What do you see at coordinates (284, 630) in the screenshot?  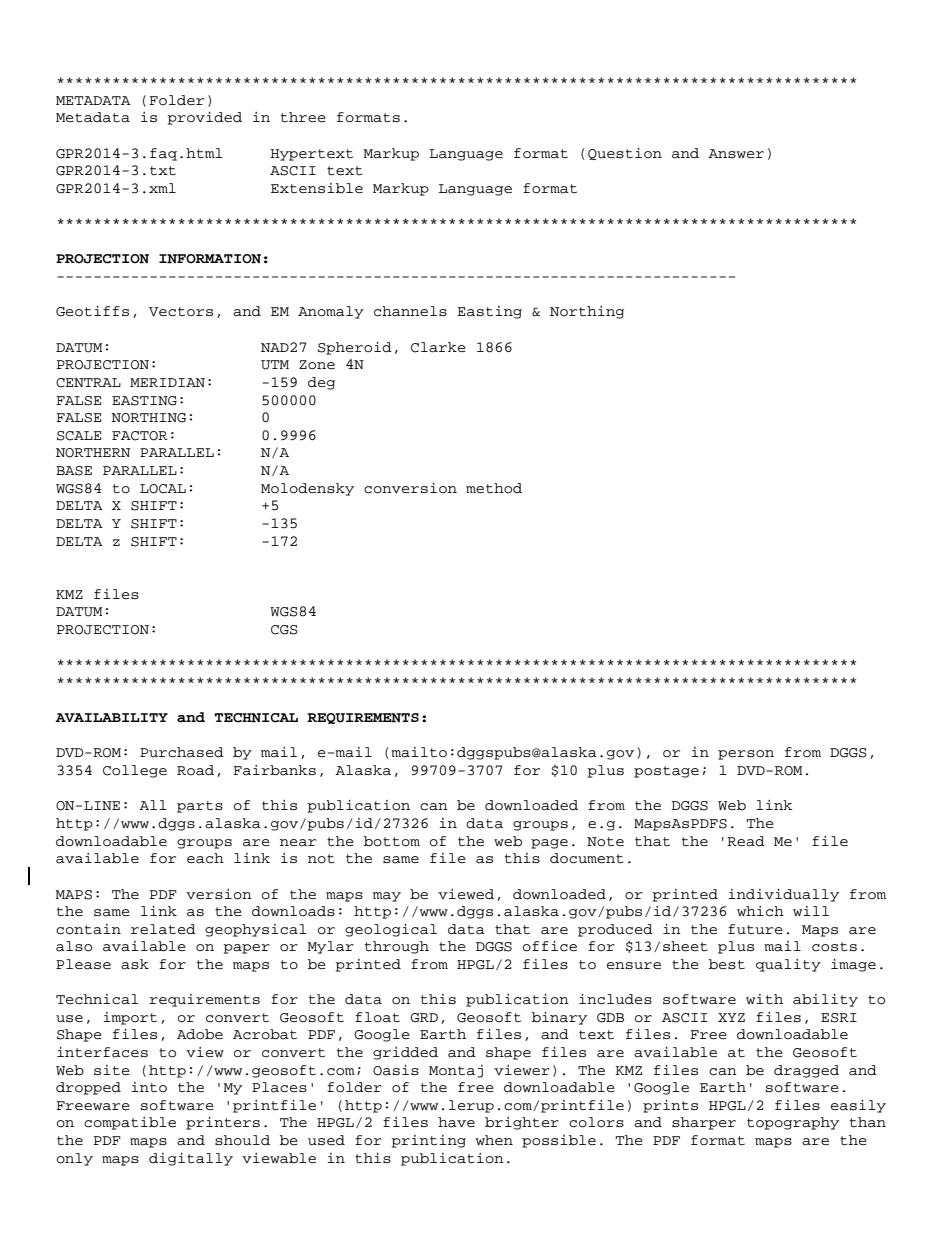 I see `CGS` at bounding box center [284, 630].
